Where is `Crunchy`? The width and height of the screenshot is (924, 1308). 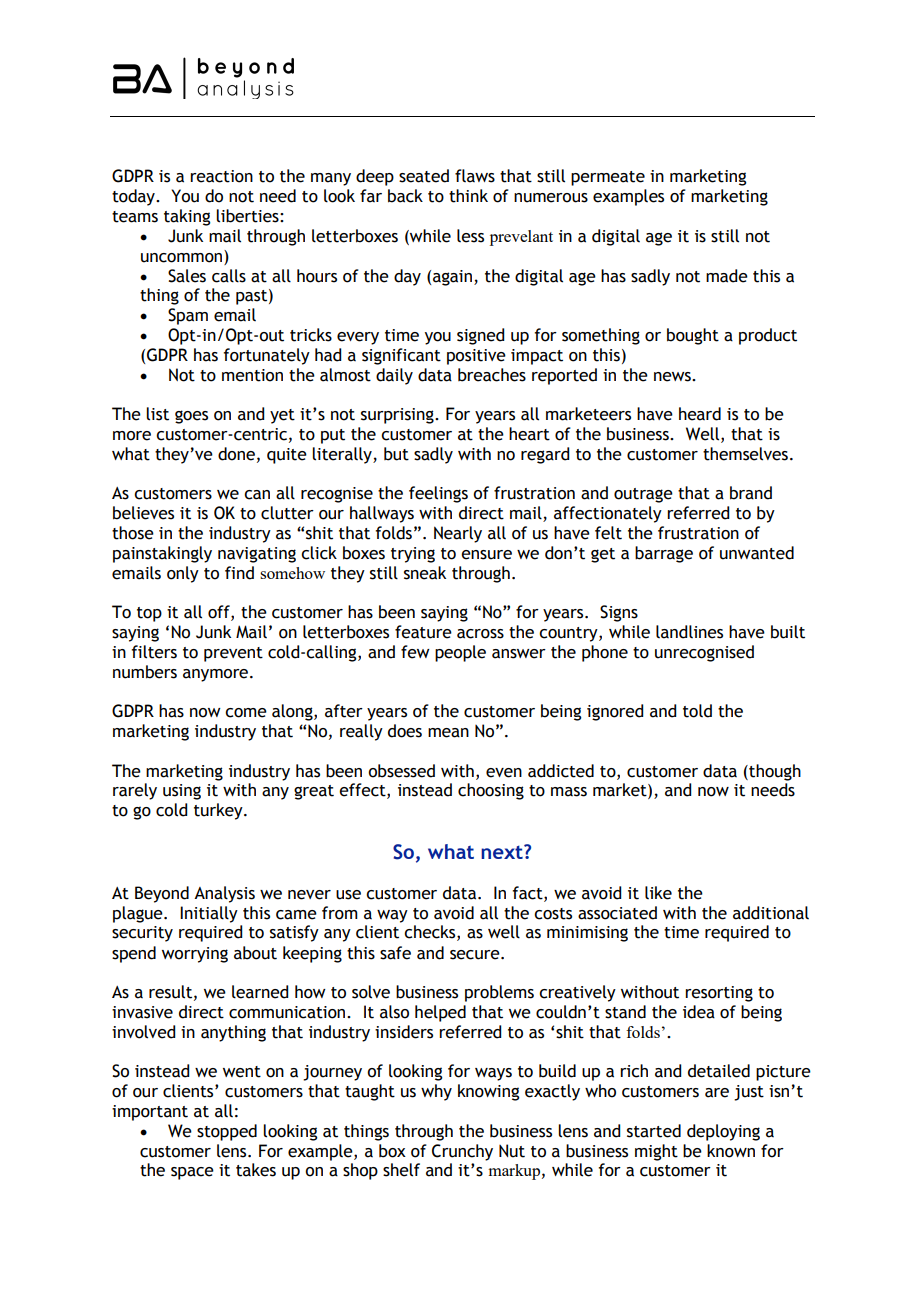
Crunchy is located at coordinates (462, 1152).
